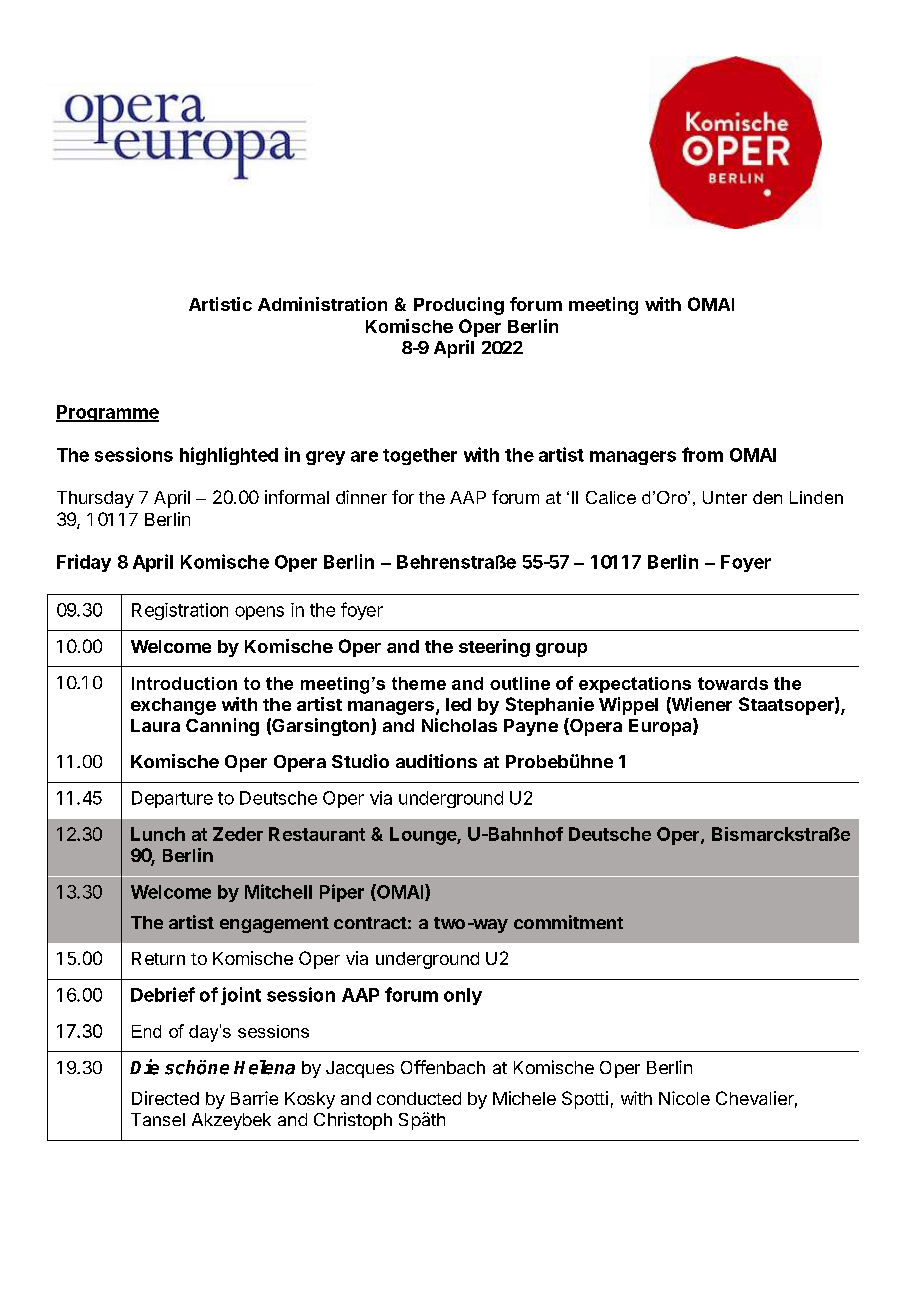 The image size is (924, 1308). What do you see at coordinates (459, 306) in the document?
I see `Producing` at bounding box center [459, 306].
